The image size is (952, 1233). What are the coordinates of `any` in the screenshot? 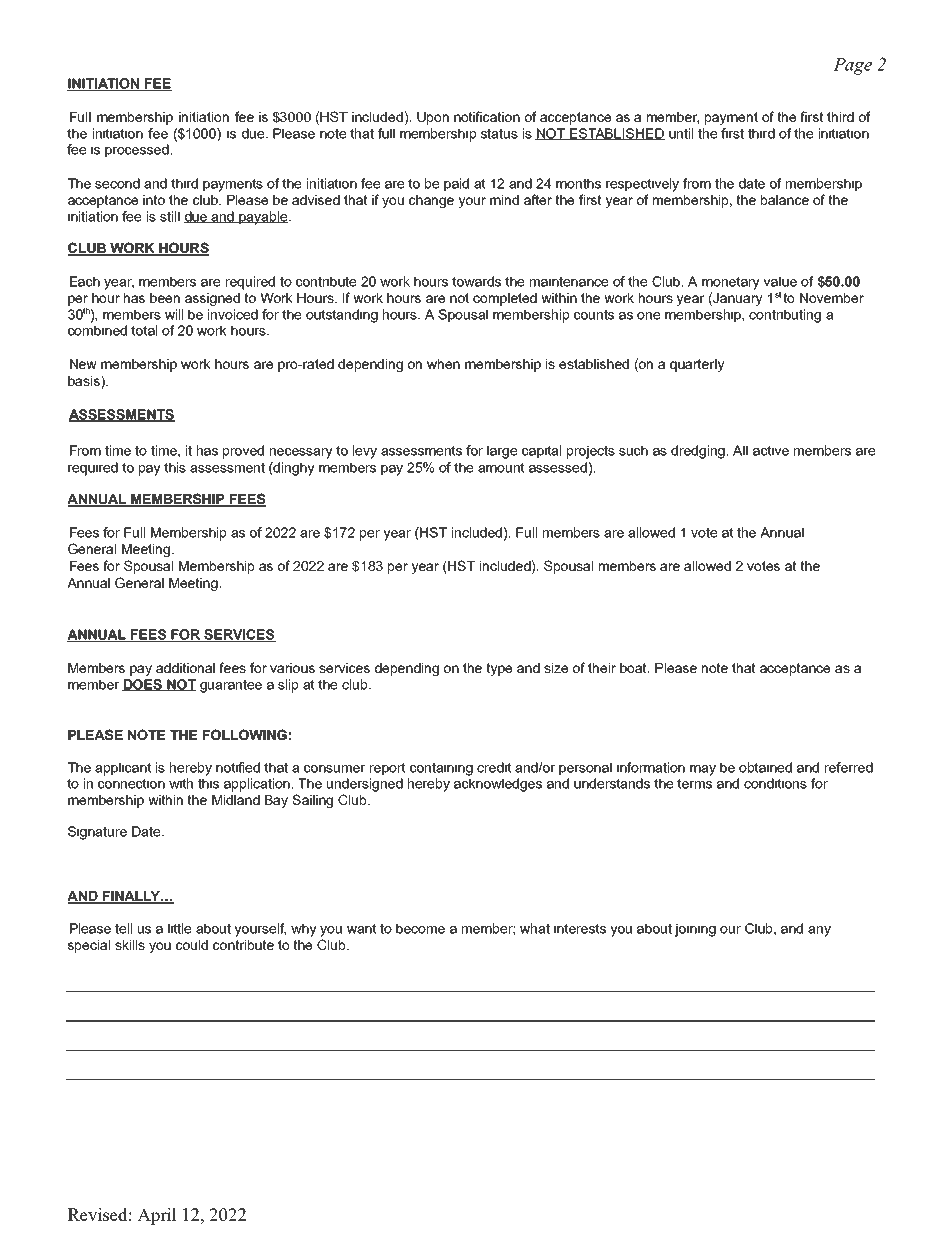 It's located at (819, 931).
